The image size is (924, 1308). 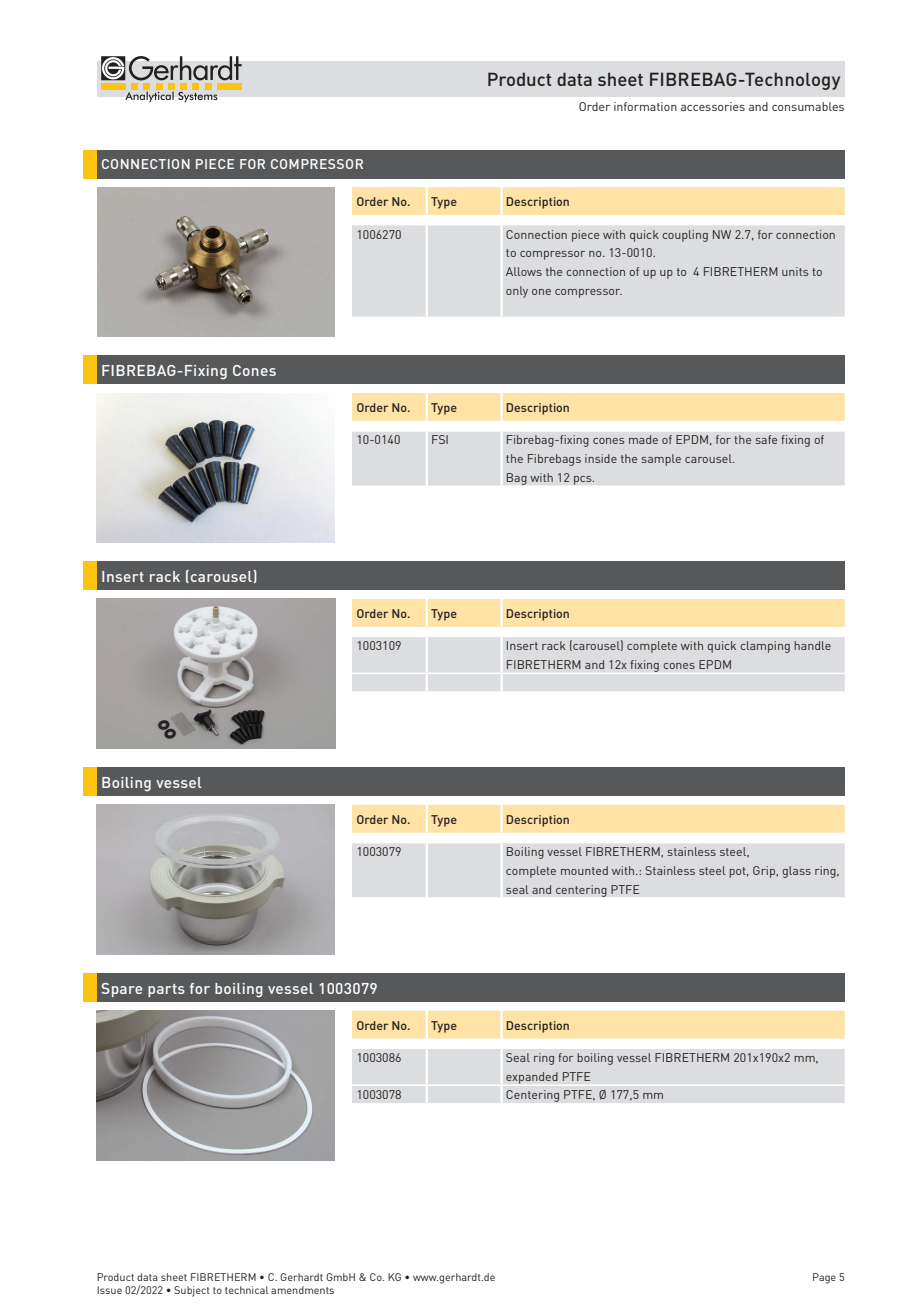 What do you see at coordinates (645, 106) in the screenshot?
I see `information` at bounding box center [645, 106].
